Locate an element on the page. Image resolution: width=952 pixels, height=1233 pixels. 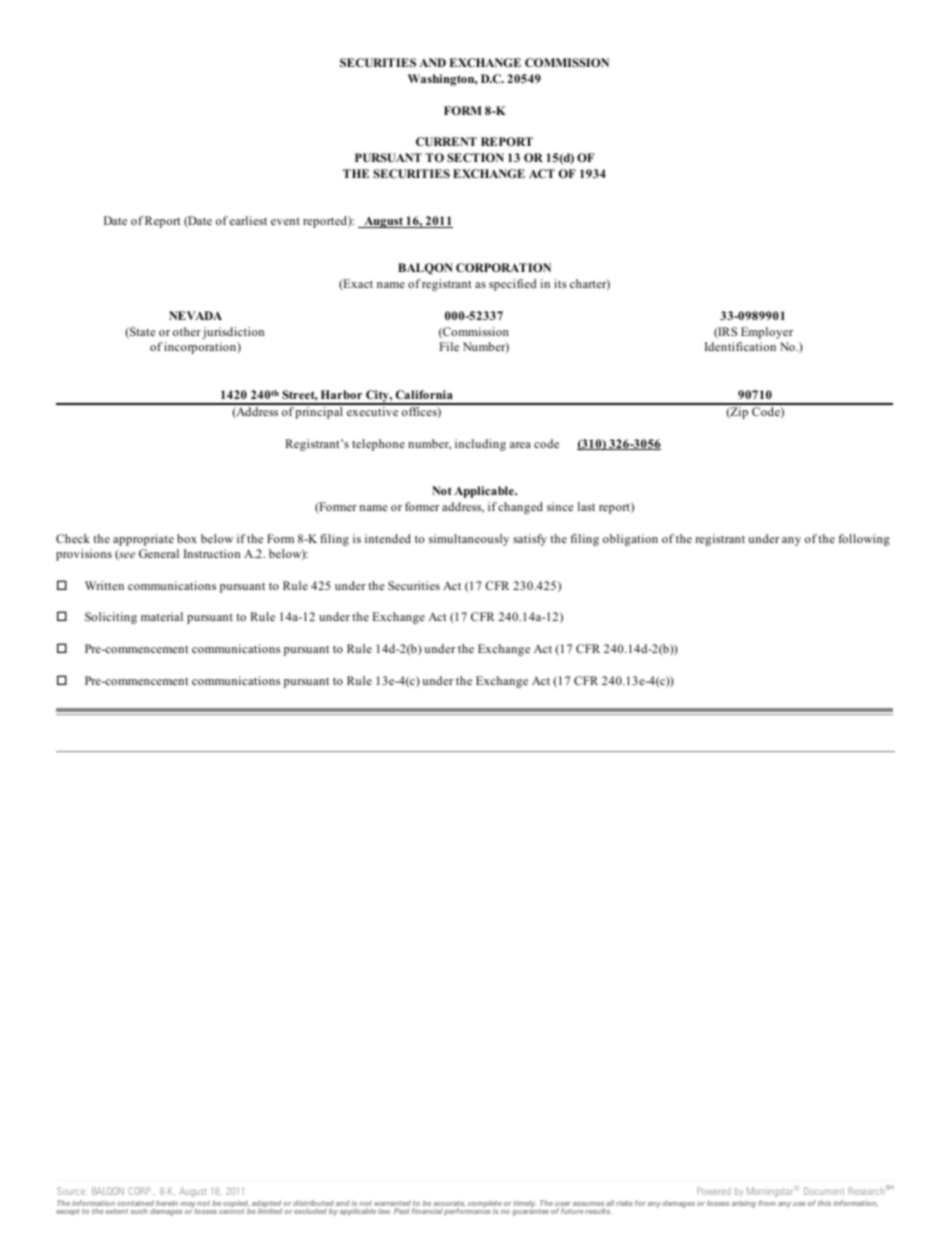
material is located at coordinates (162, 616).
